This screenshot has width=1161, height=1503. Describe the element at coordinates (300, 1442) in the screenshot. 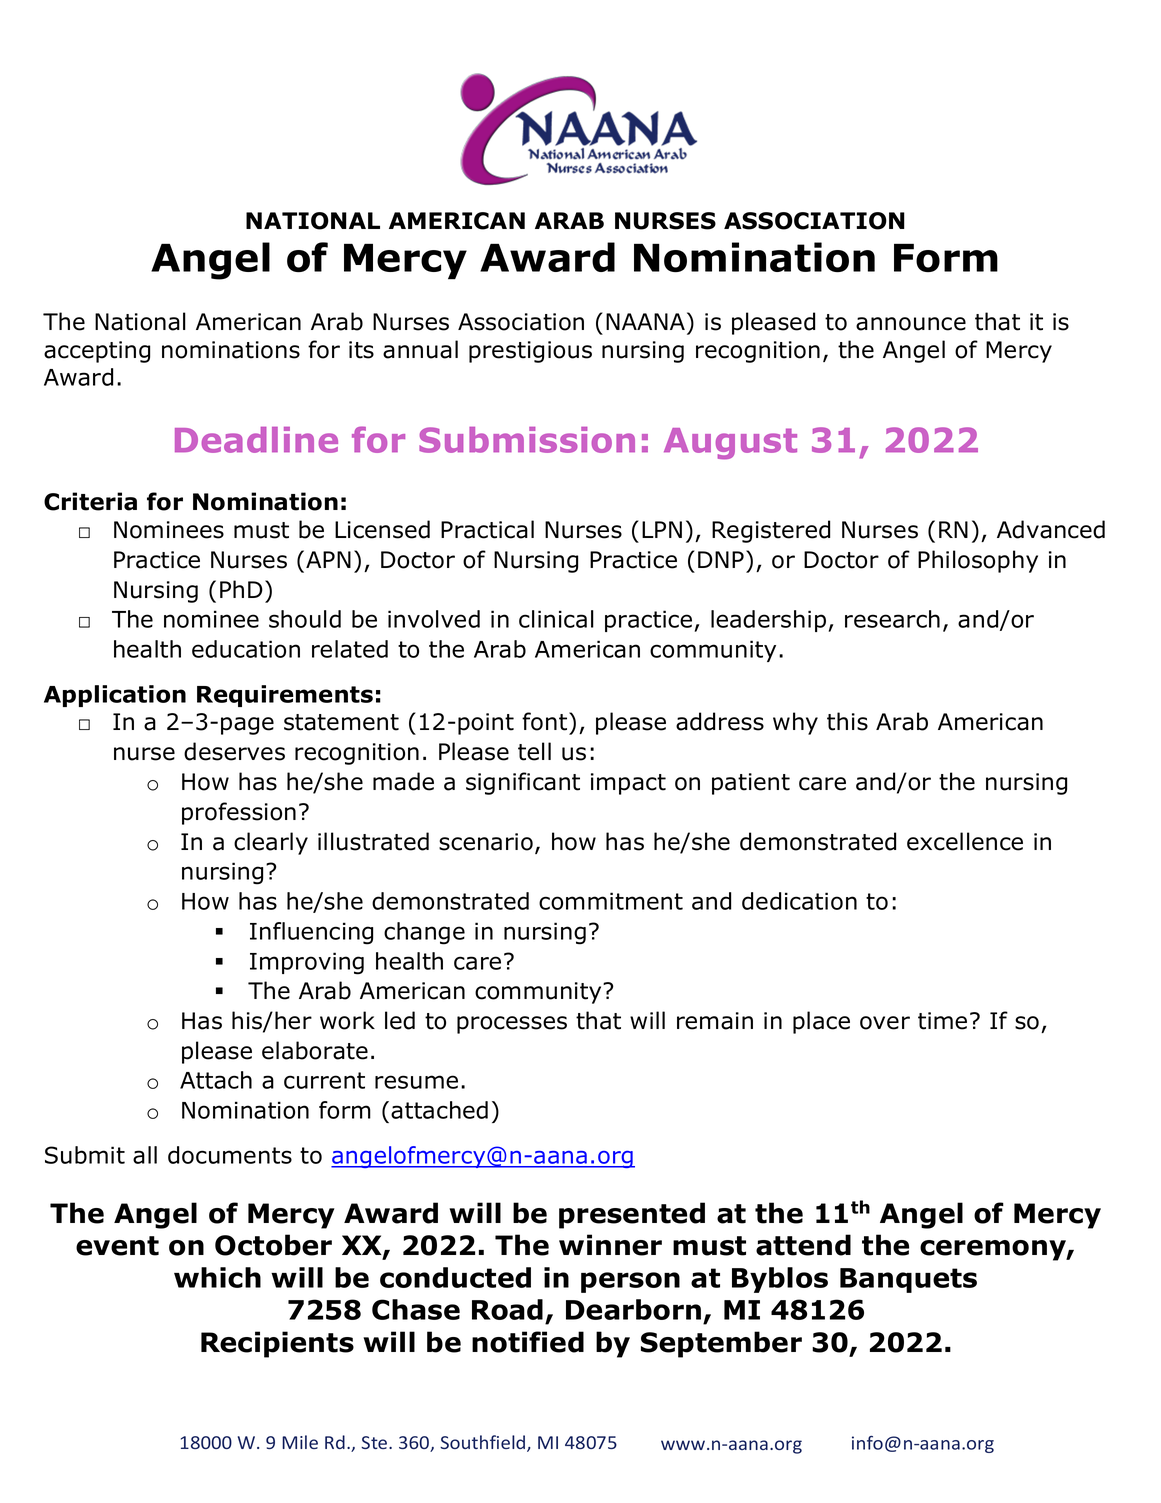

I see `Mile` at that location.
